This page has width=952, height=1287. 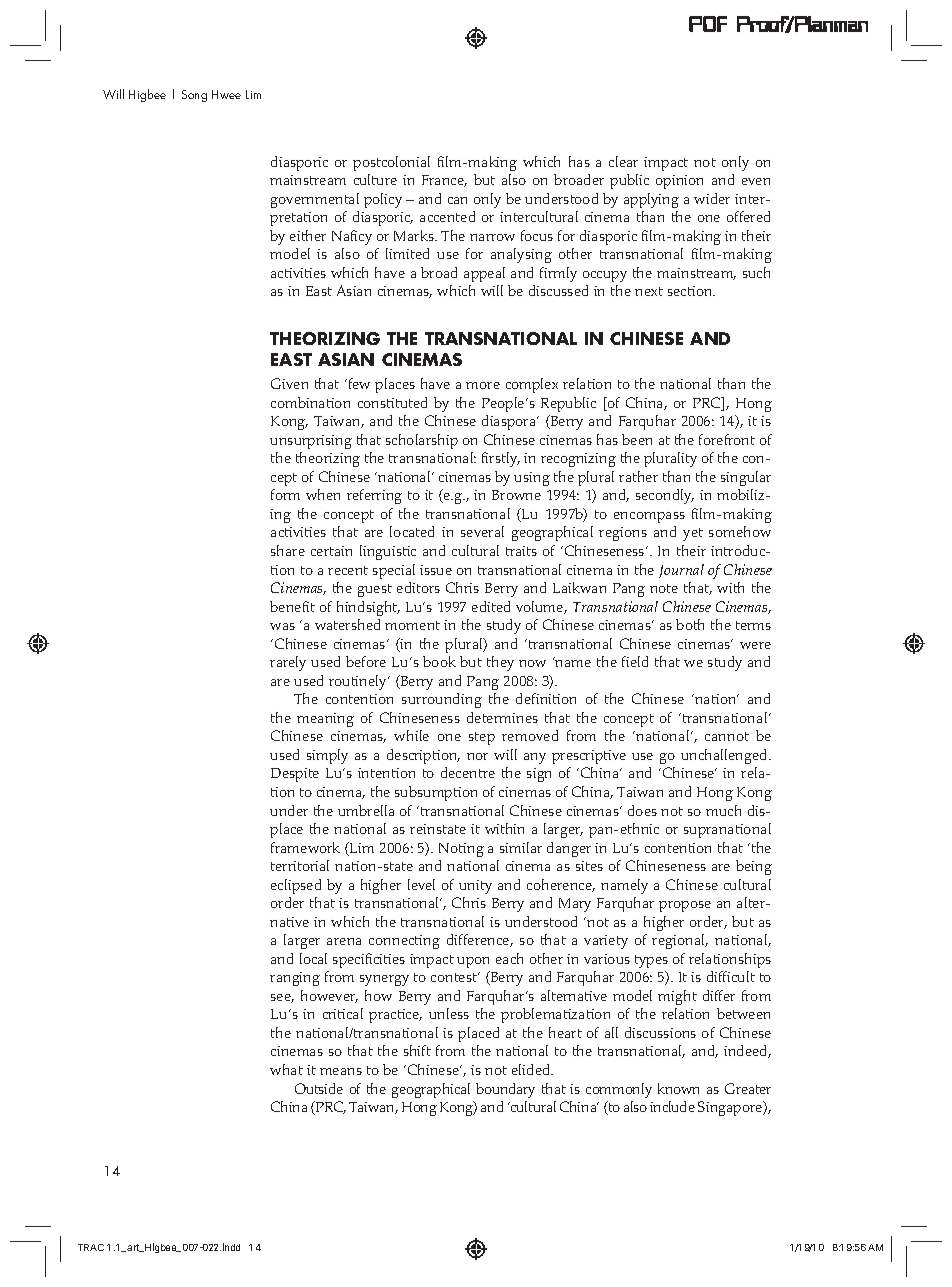 What do you see at coordinates (288, 663) in the page?
I see `rarely` at bounding box center [288, 663].
